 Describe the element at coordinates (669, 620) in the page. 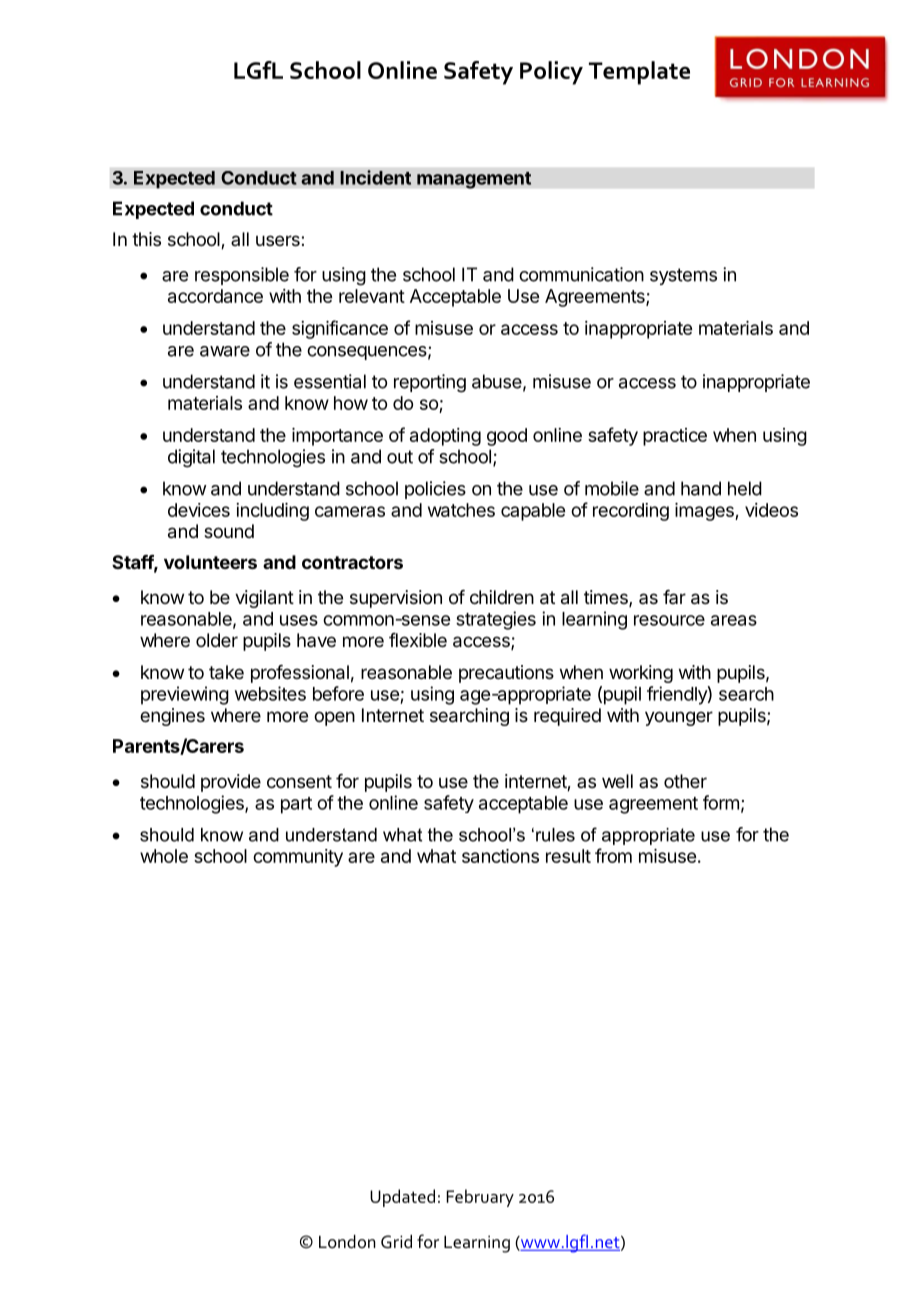

I see `resource` at that location.
